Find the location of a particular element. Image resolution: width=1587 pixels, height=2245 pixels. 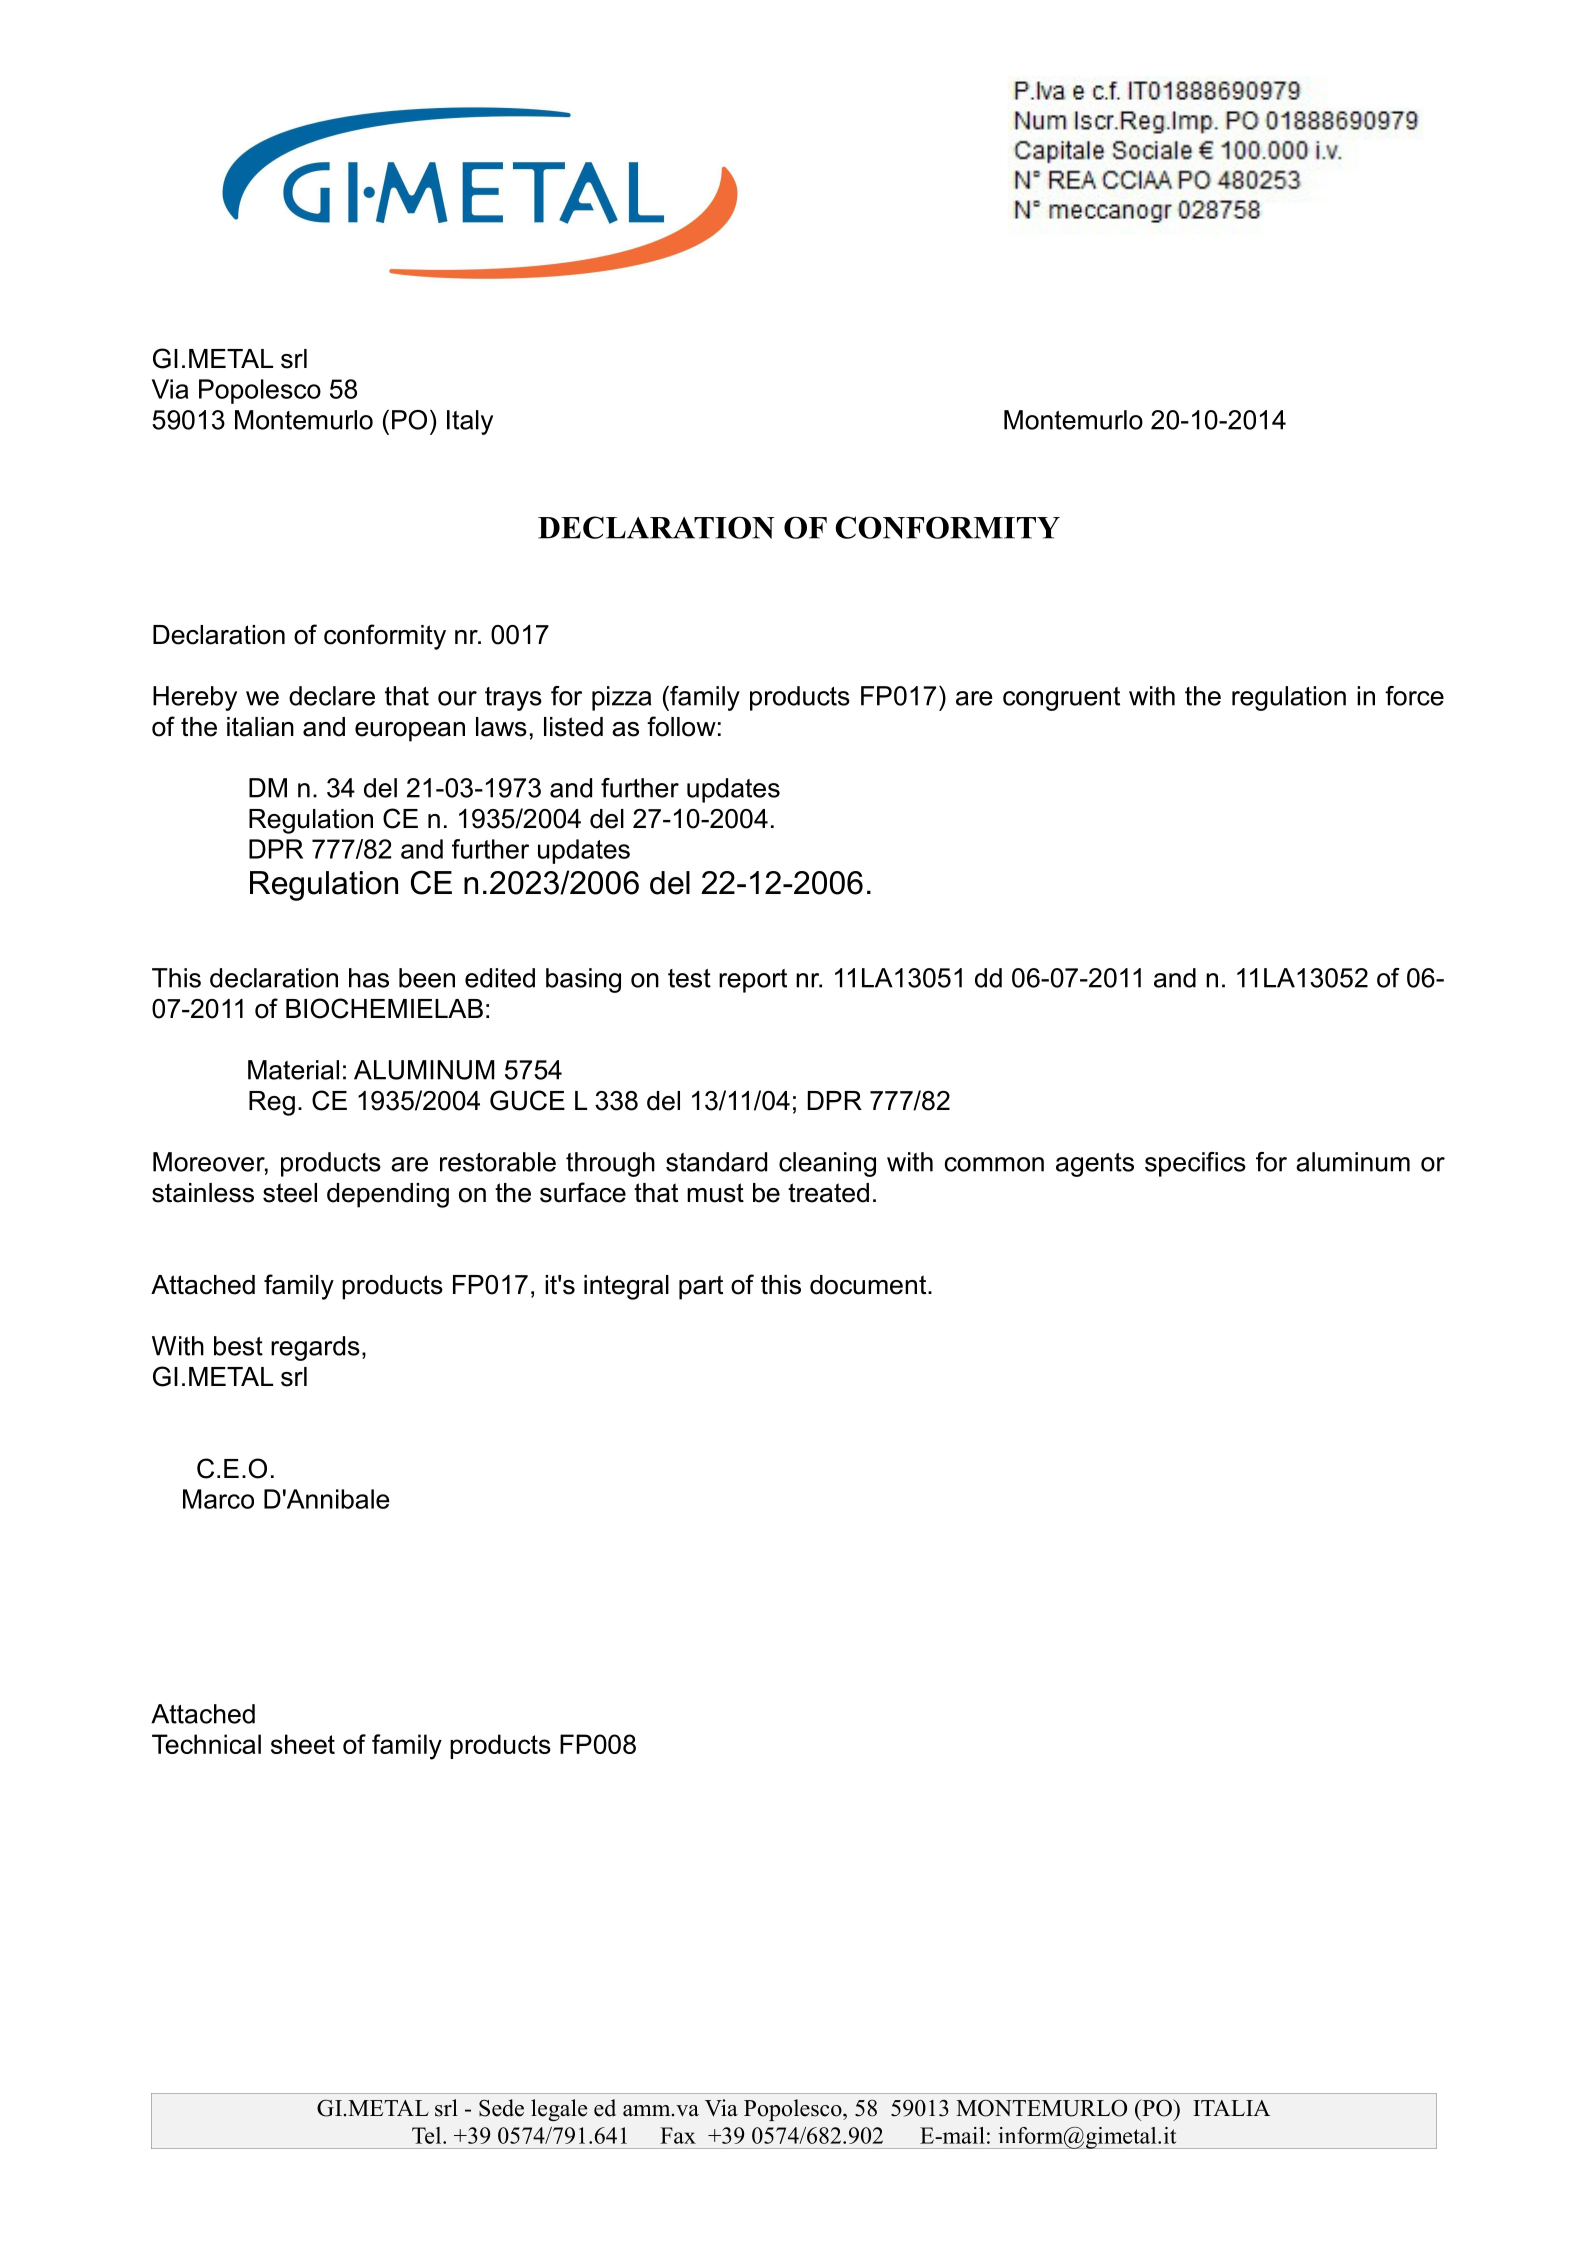

has is located at coordinates (369, 978).
